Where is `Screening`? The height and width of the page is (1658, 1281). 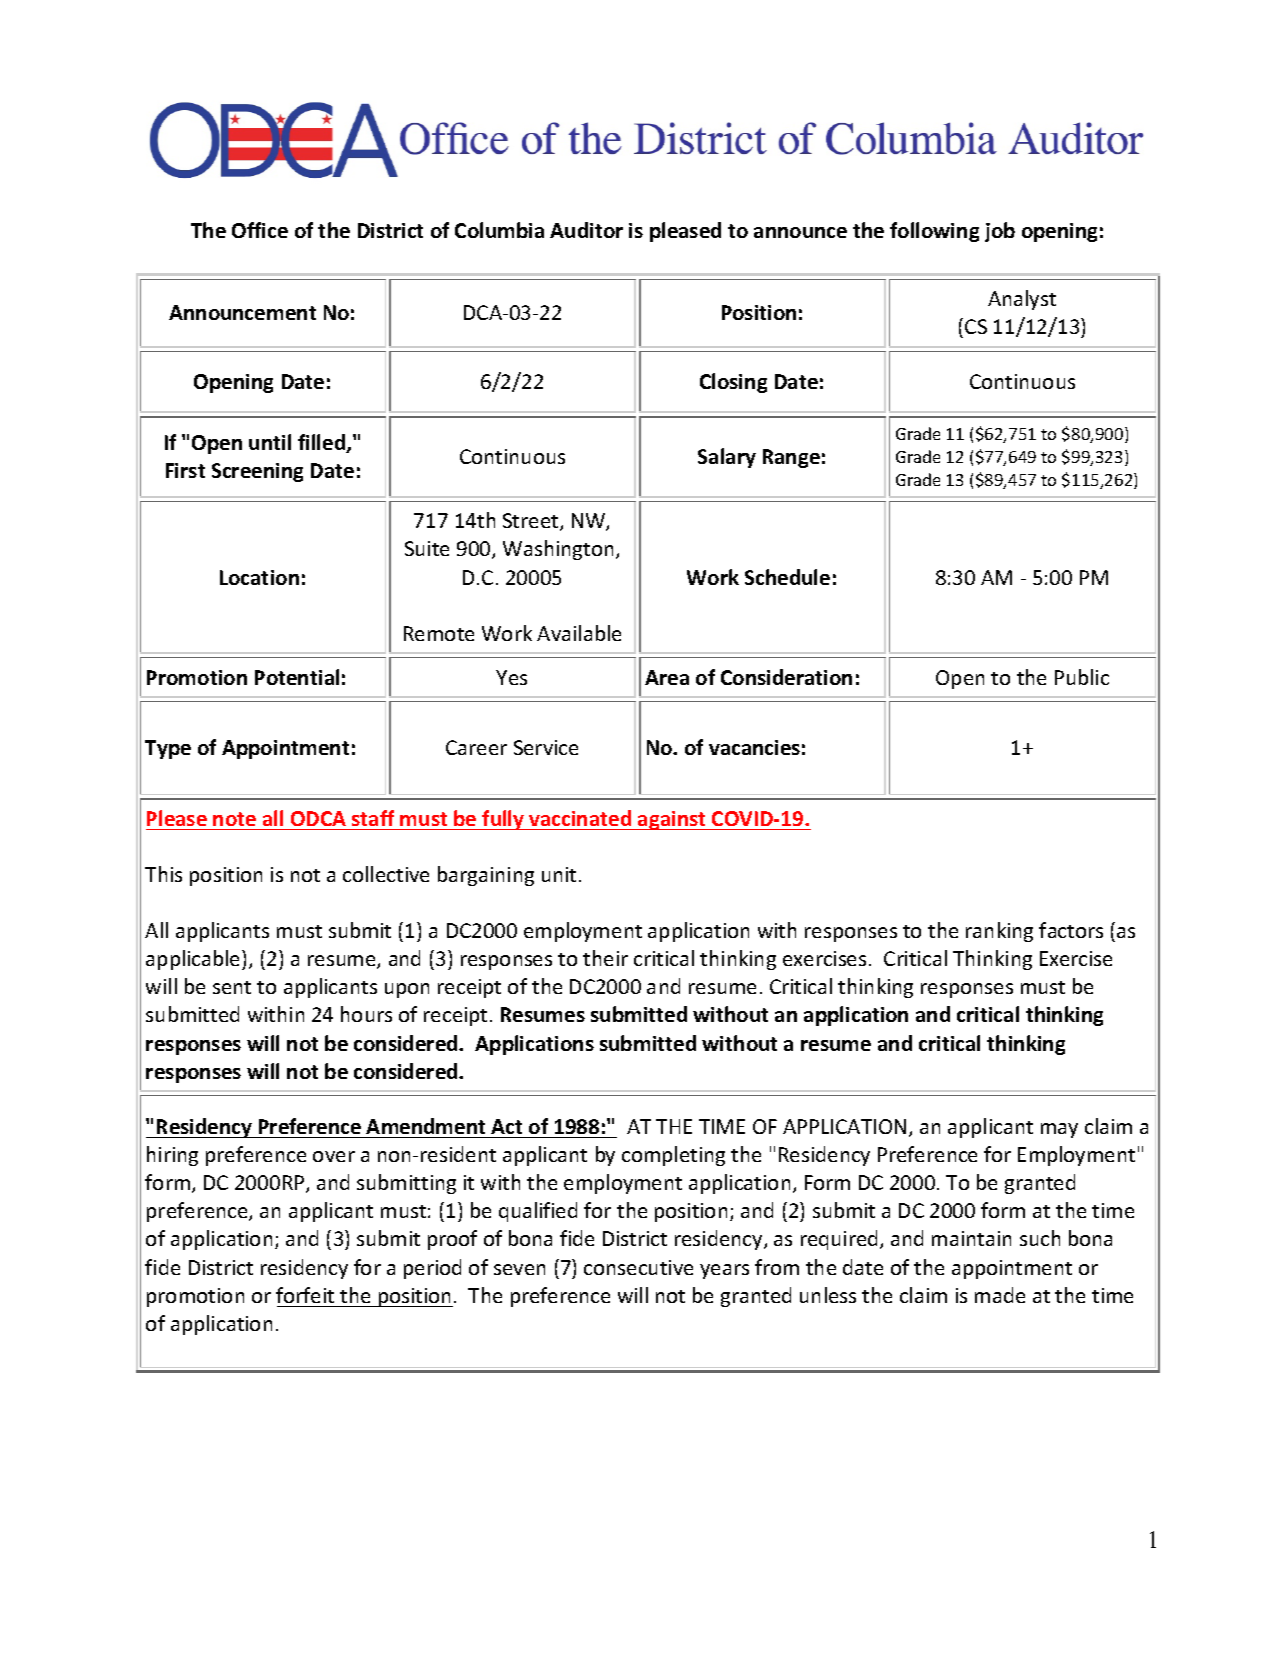 Screening is located at coordinates (257, 472).
